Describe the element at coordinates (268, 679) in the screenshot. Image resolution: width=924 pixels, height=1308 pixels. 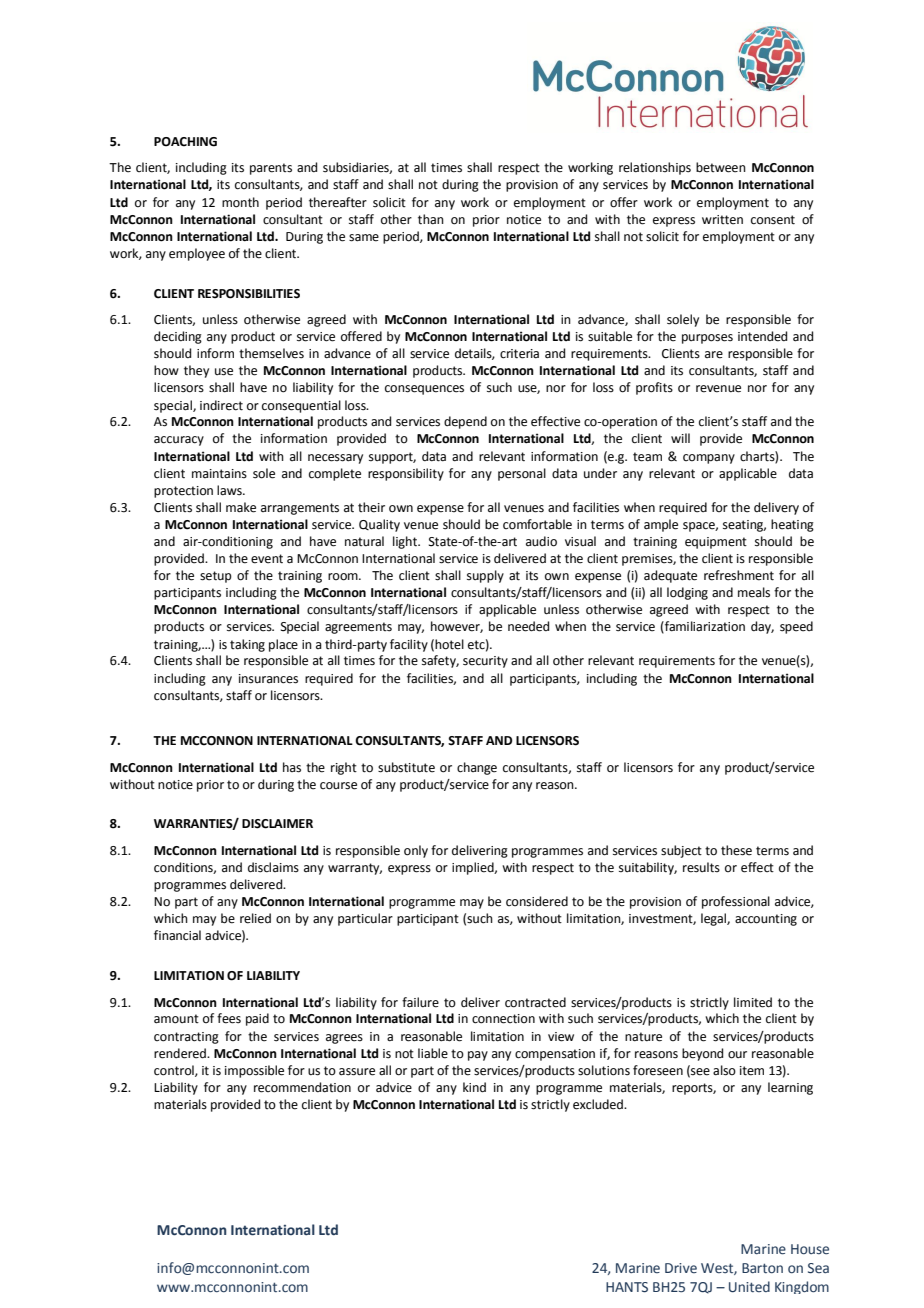
I see `insurances` at that location.
